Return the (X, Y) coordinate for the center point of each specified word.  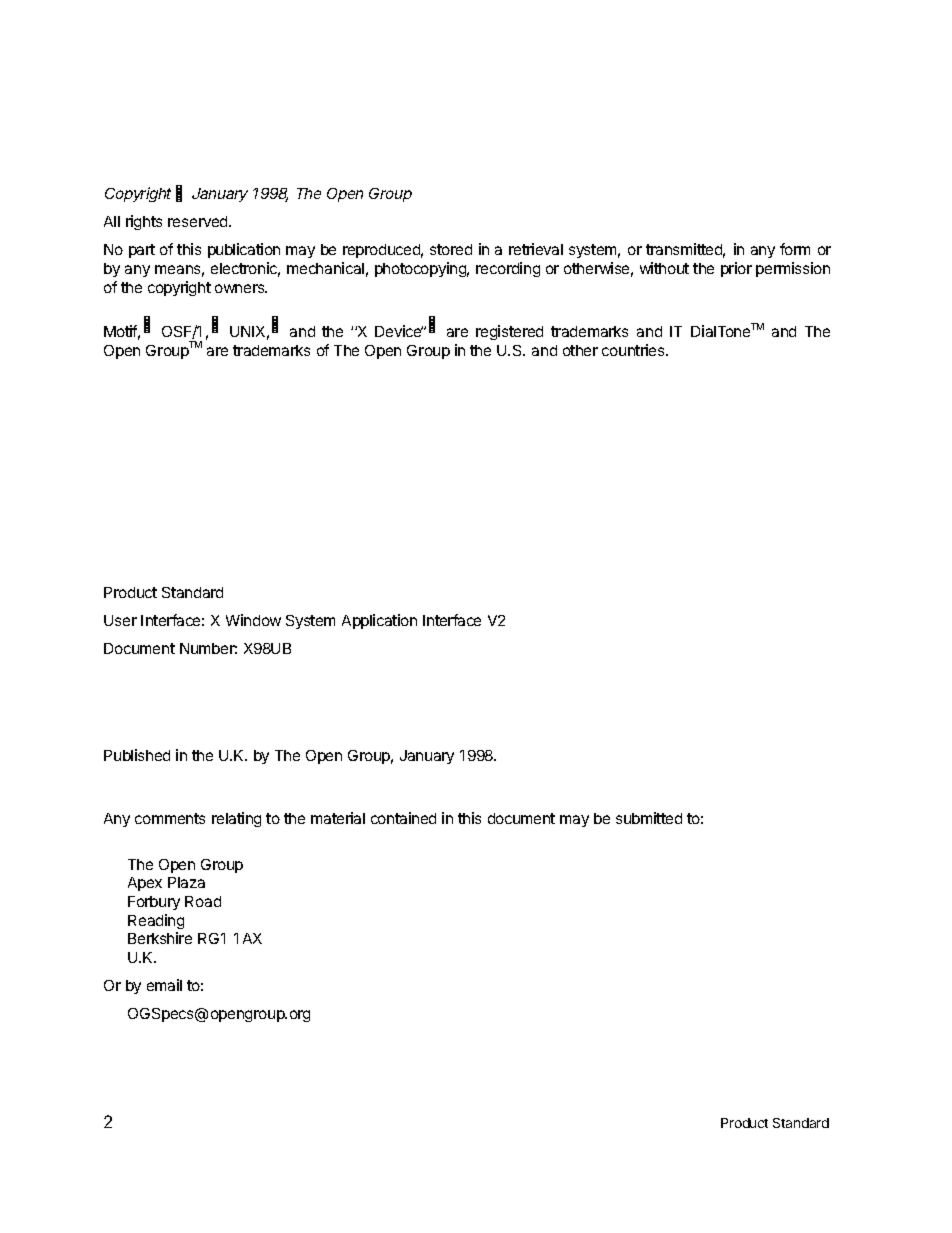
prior (736, 269)
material (338, 818)
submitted (649, 818)
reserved (199, 221)
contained (403, 818)
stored (451, 249)
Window (253, 620)
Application (379, 621)
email (164, 985)
